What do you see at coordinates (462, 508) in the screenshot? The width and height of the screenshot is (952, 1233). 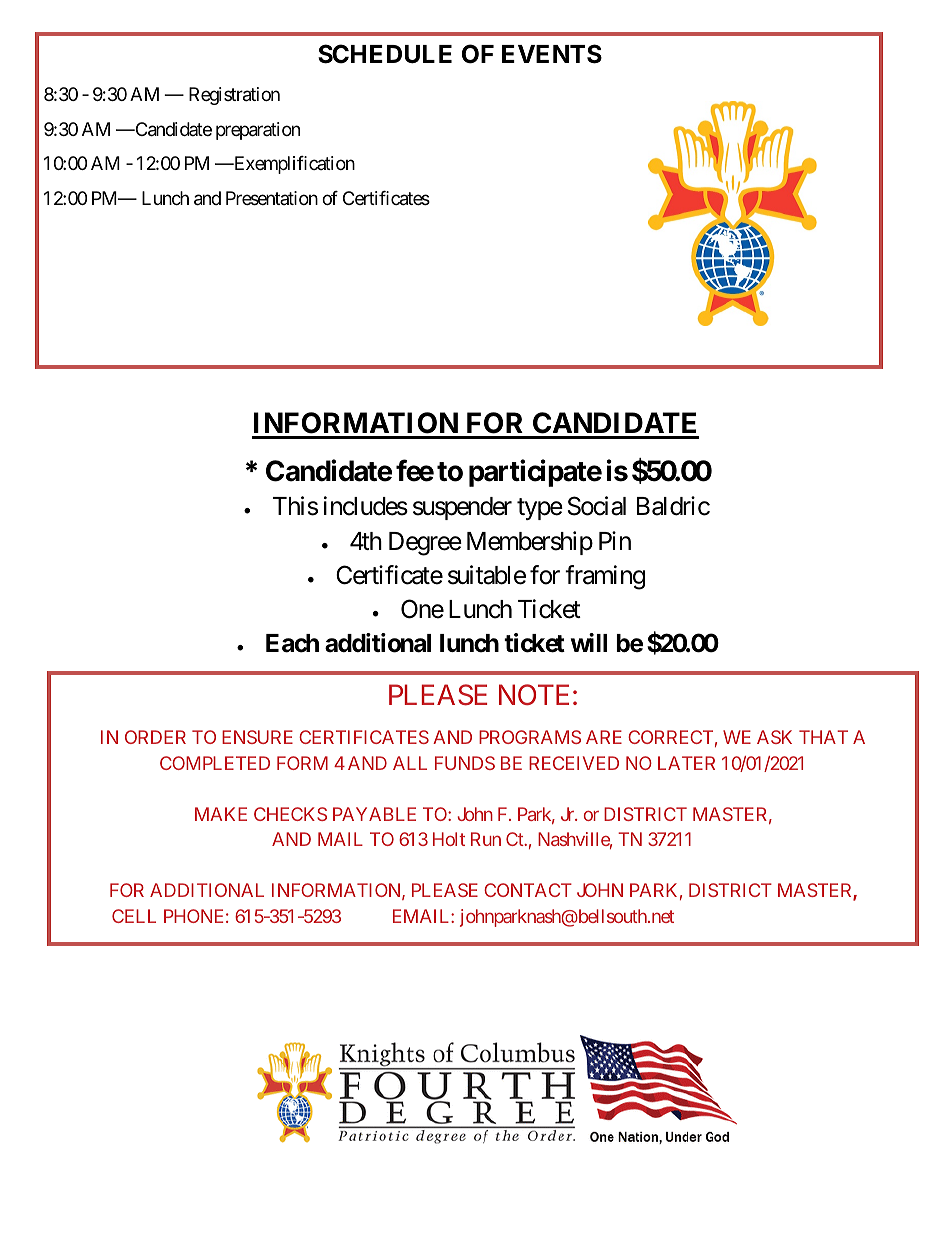 I see `suspender` at bounding box center [462, 508].
